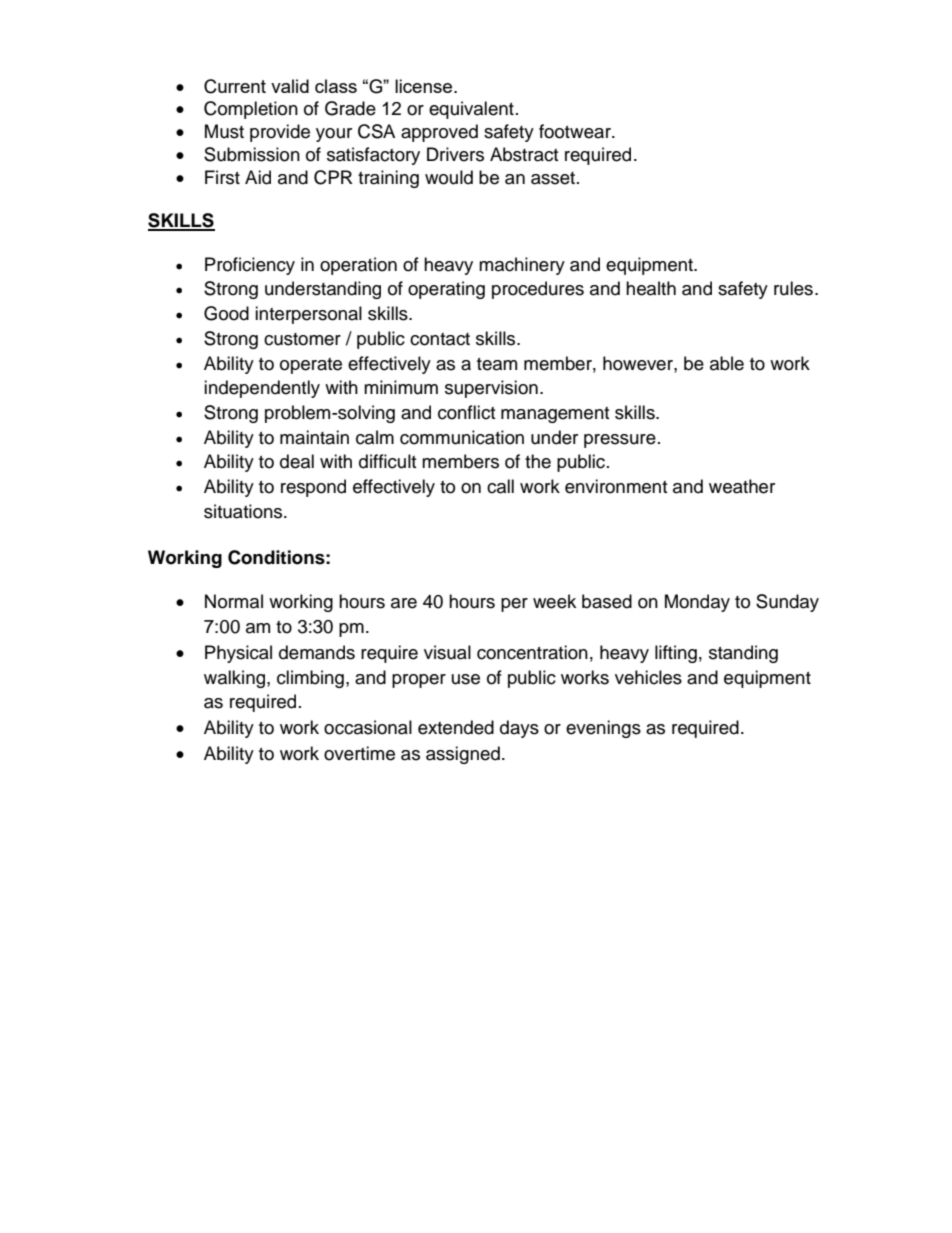  I want to click on footwear, so click(576, 131).
